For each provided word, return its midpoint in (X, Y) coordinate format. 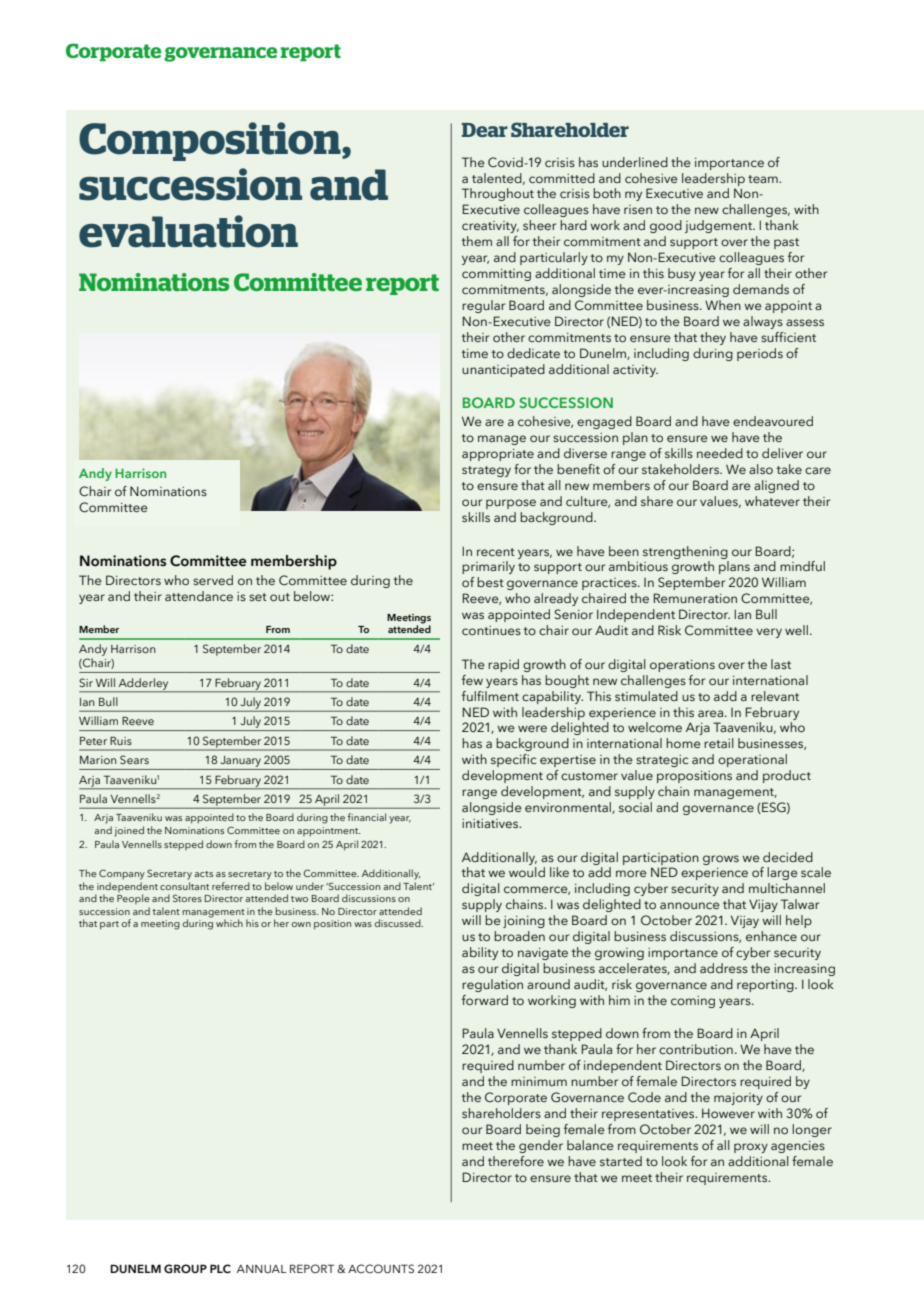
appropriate (498, 455)
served (213, 580)
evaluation (188, 231)
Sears (134, 759)
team (764, 179)
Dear (485, 130)
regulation (492, 985)
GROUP (185, 1268)
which (229, 923)
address (724, 968)
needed (720, 453)
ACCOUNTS (381, 1268)
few (472, 680)
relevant (775, 696)
